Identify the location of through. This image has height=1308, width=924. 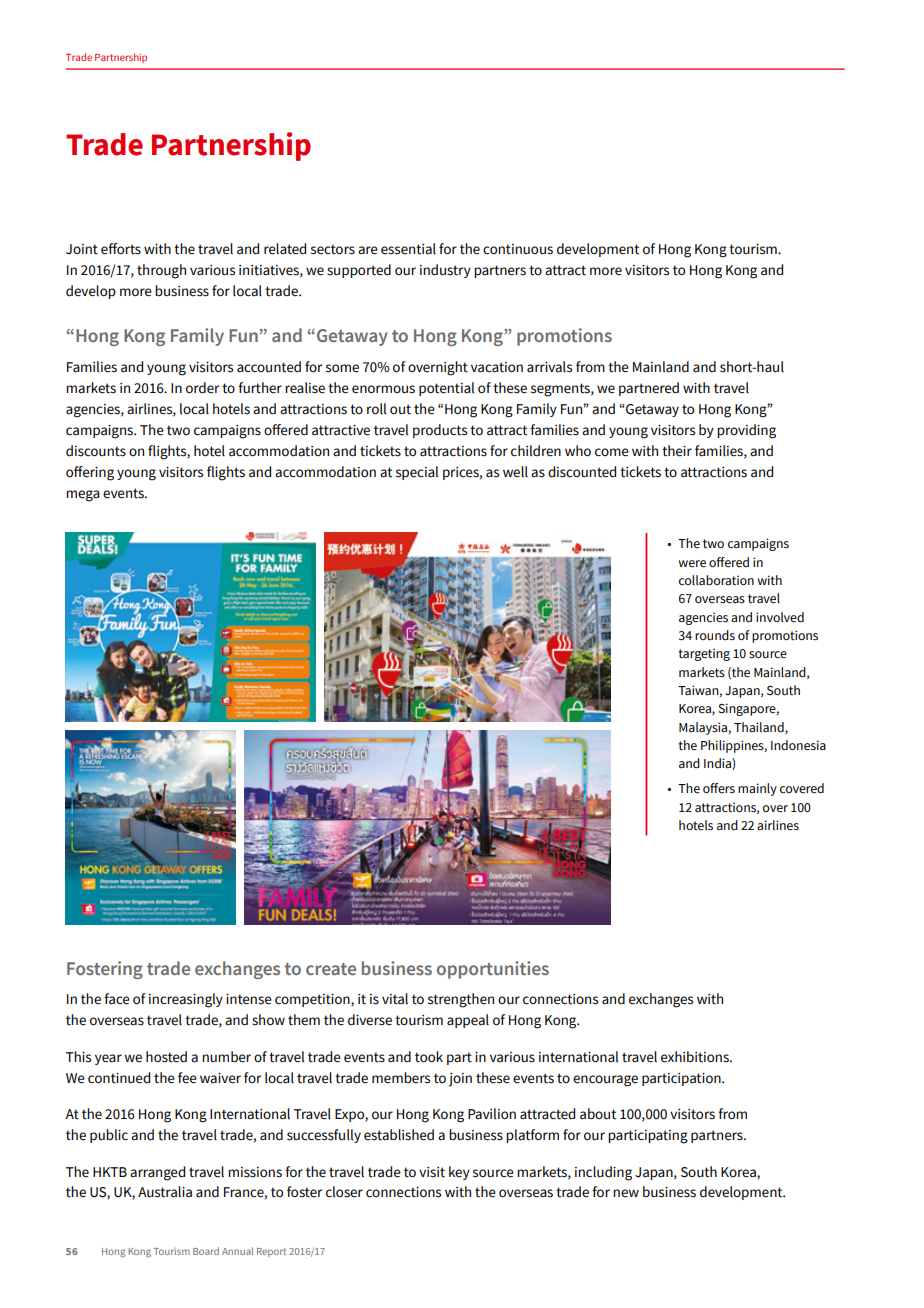
(161, 271).
